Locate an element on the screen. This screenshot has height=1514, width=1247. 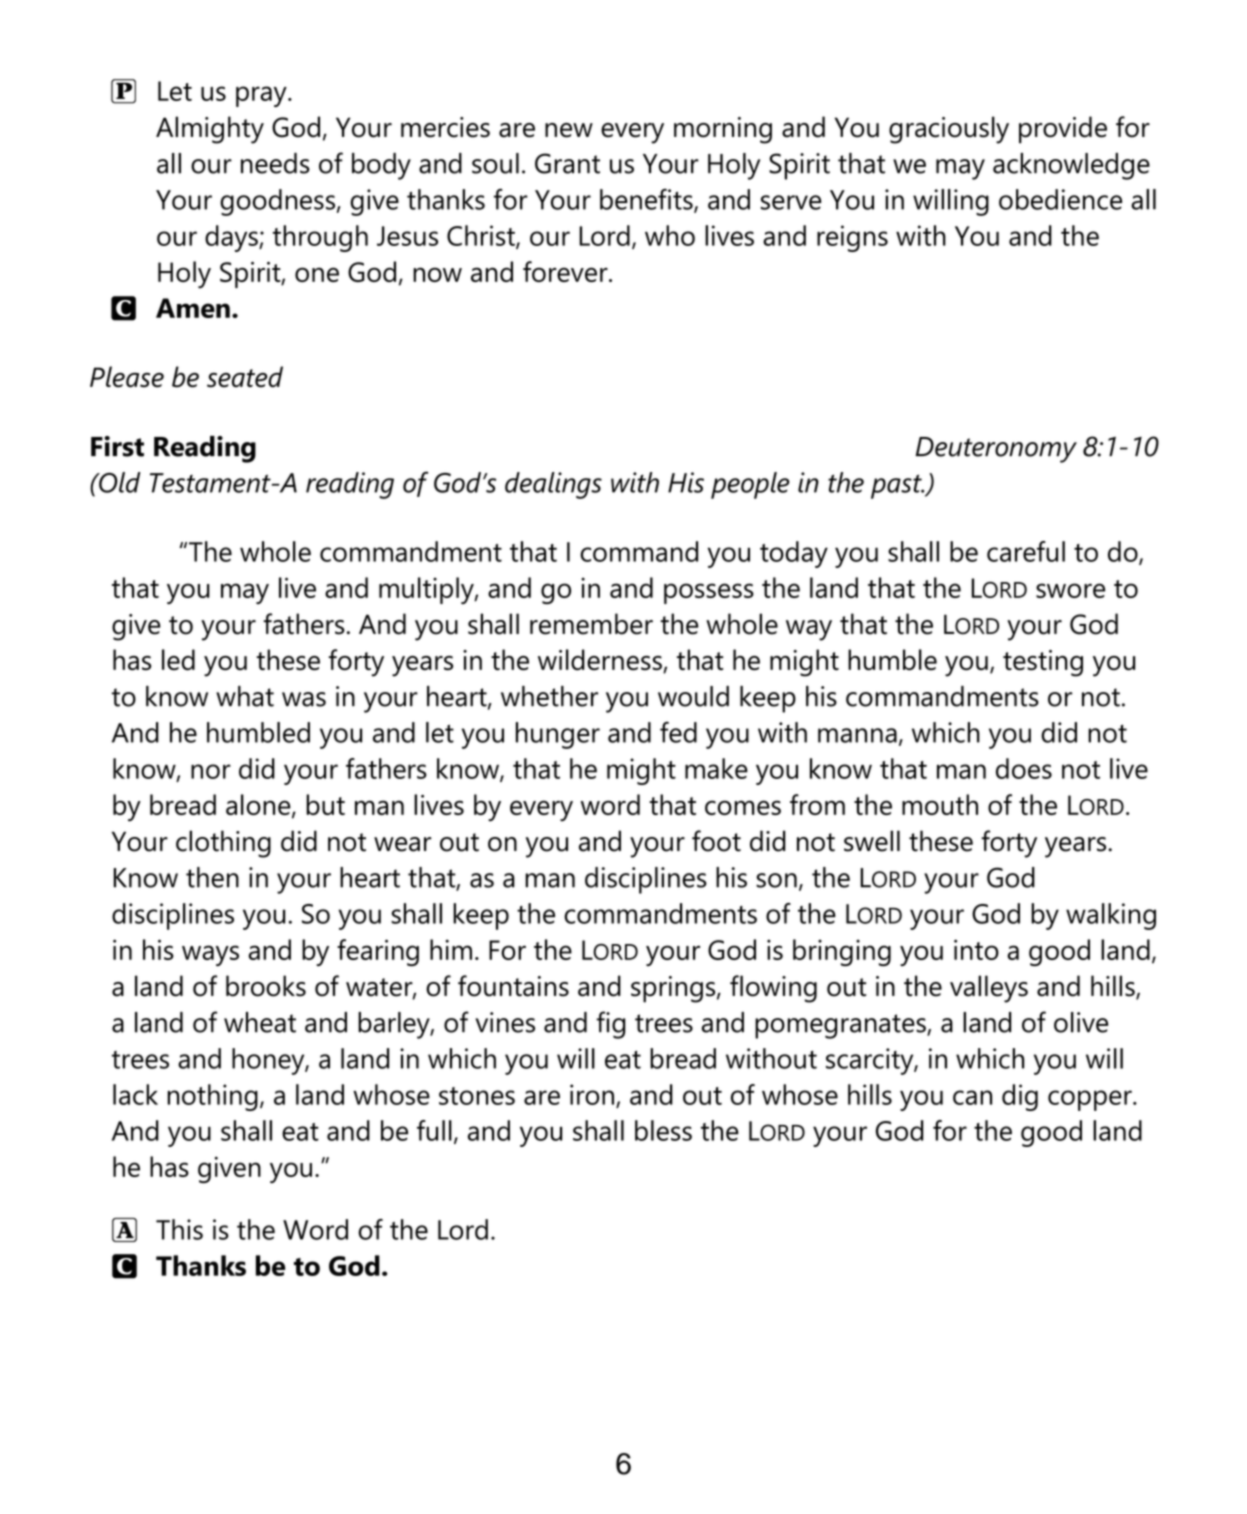
This is located at coordinates (179, 1229).
